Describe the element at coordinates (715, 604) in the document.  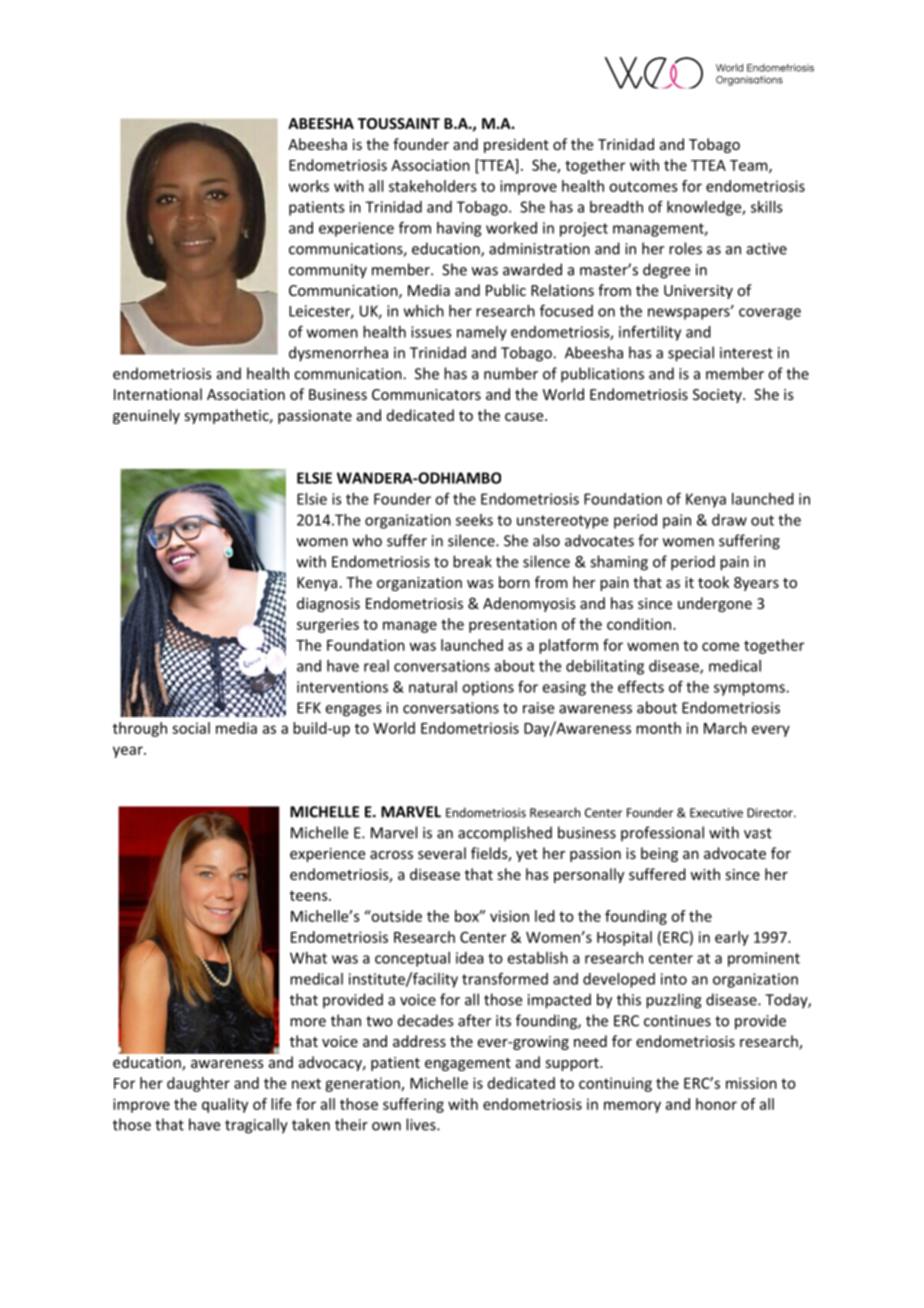
I see `undergone` at that location.
